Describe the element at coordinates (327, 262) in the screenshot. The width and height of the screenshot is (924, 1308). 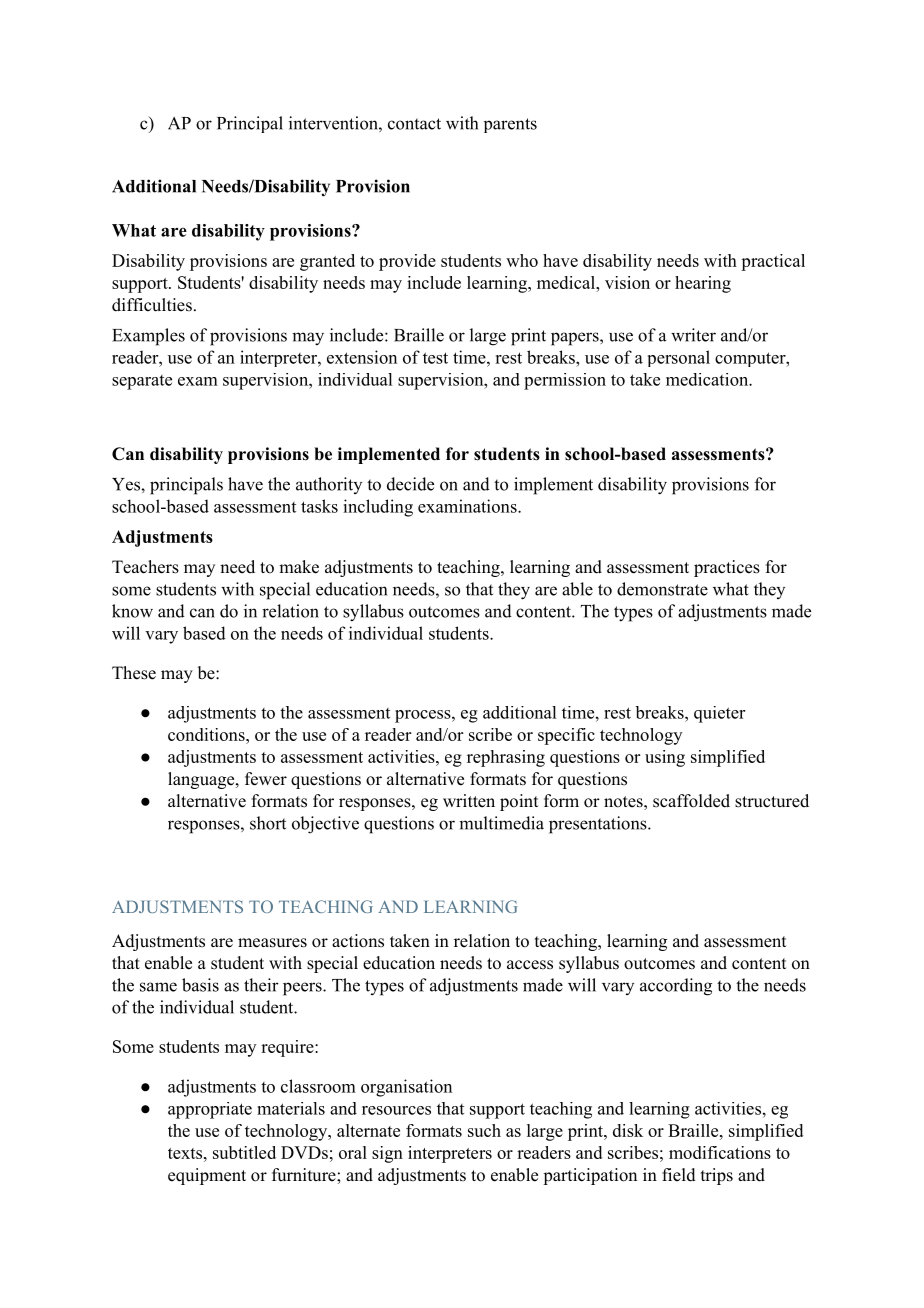
I see `granted` at that location.
